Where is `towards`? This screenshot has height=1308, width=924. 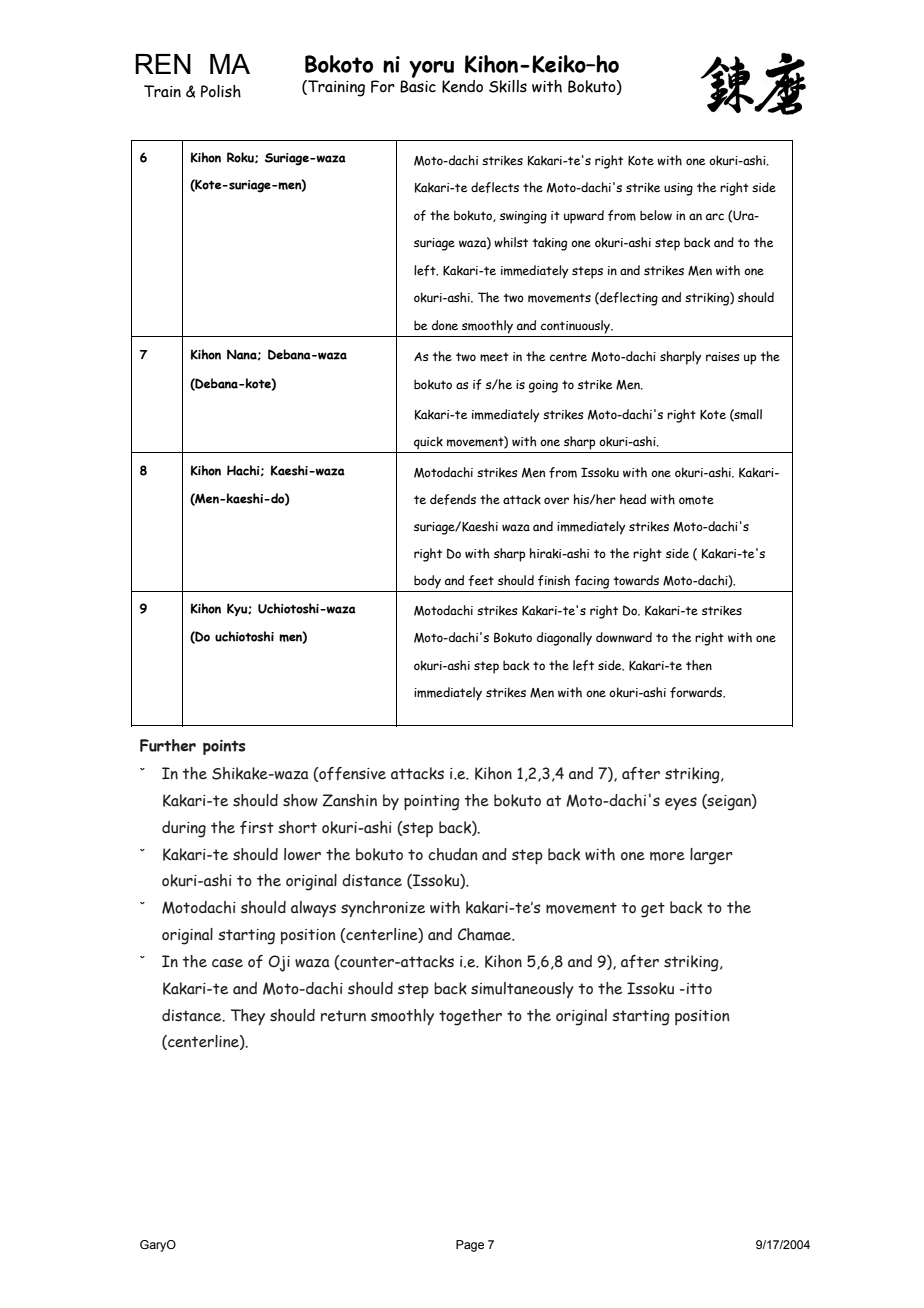
towards is located at coordinates (636, 580).
